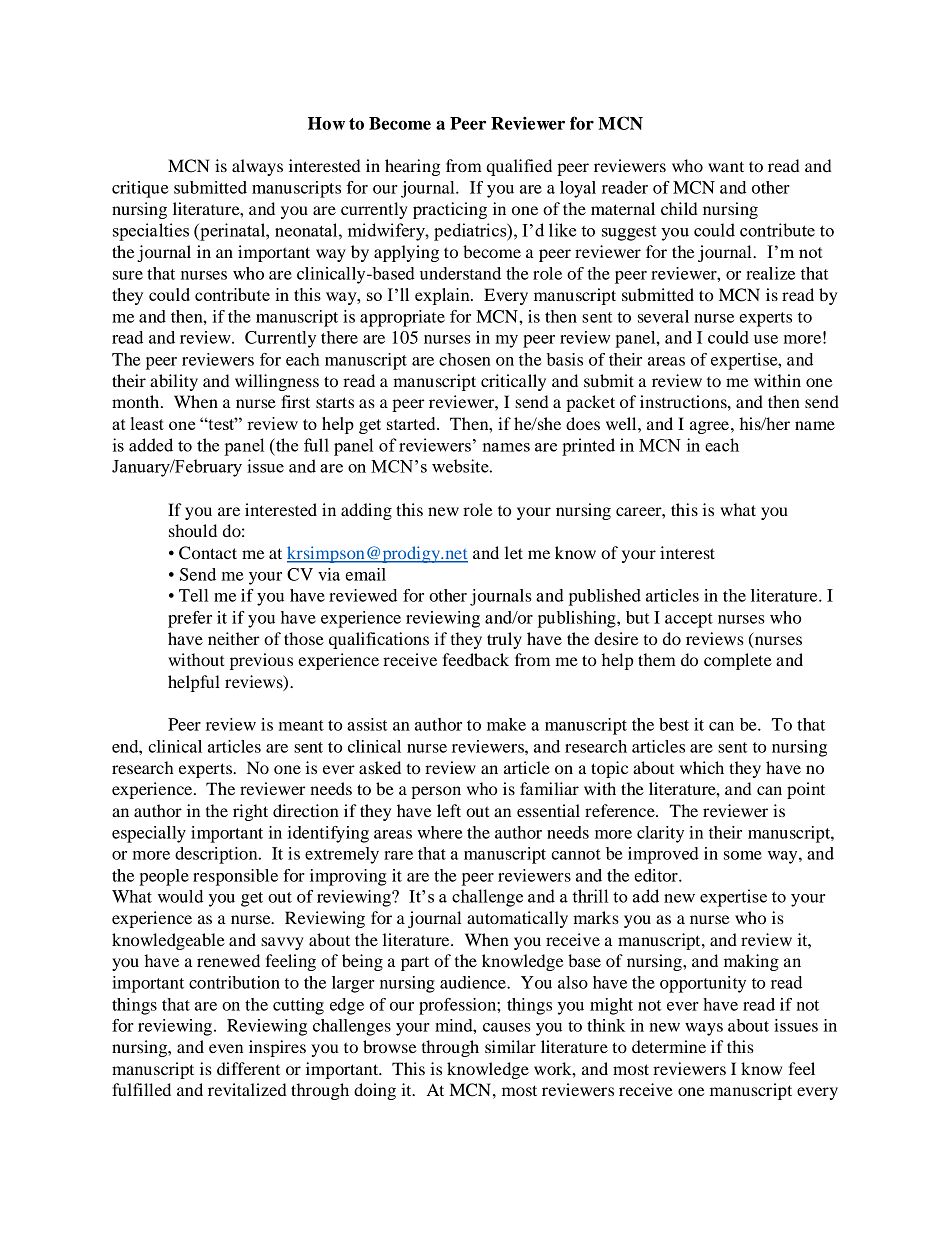  Describe the element at coordinates (439, 832) in the document. I see `where` at that location.
